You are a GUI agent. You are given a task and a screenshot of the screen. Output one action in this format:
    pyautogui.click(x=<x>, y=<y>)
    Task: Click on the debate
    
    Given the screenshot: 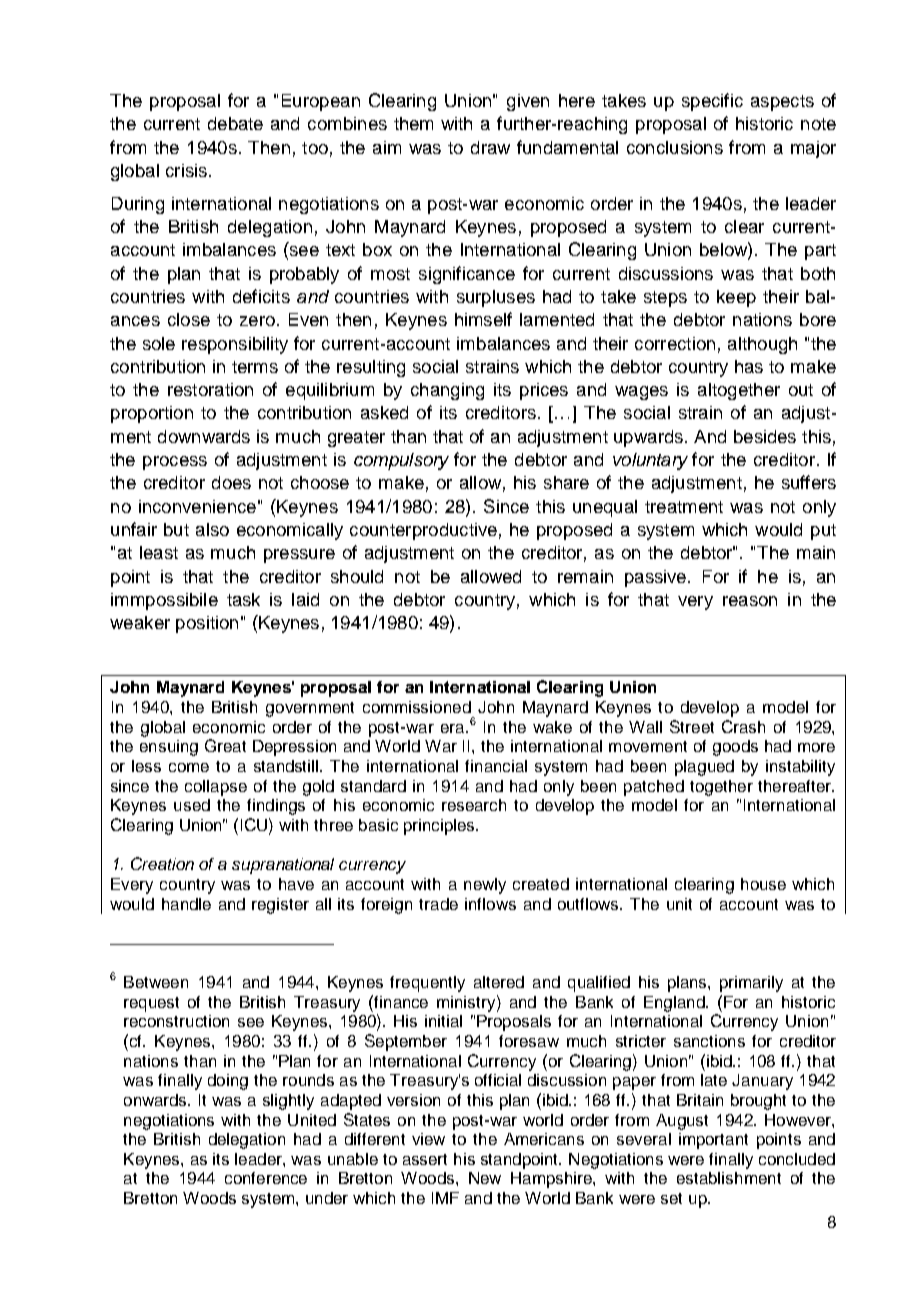 What is the action you would take?
    pyautogui.click(x=235, y=123)
